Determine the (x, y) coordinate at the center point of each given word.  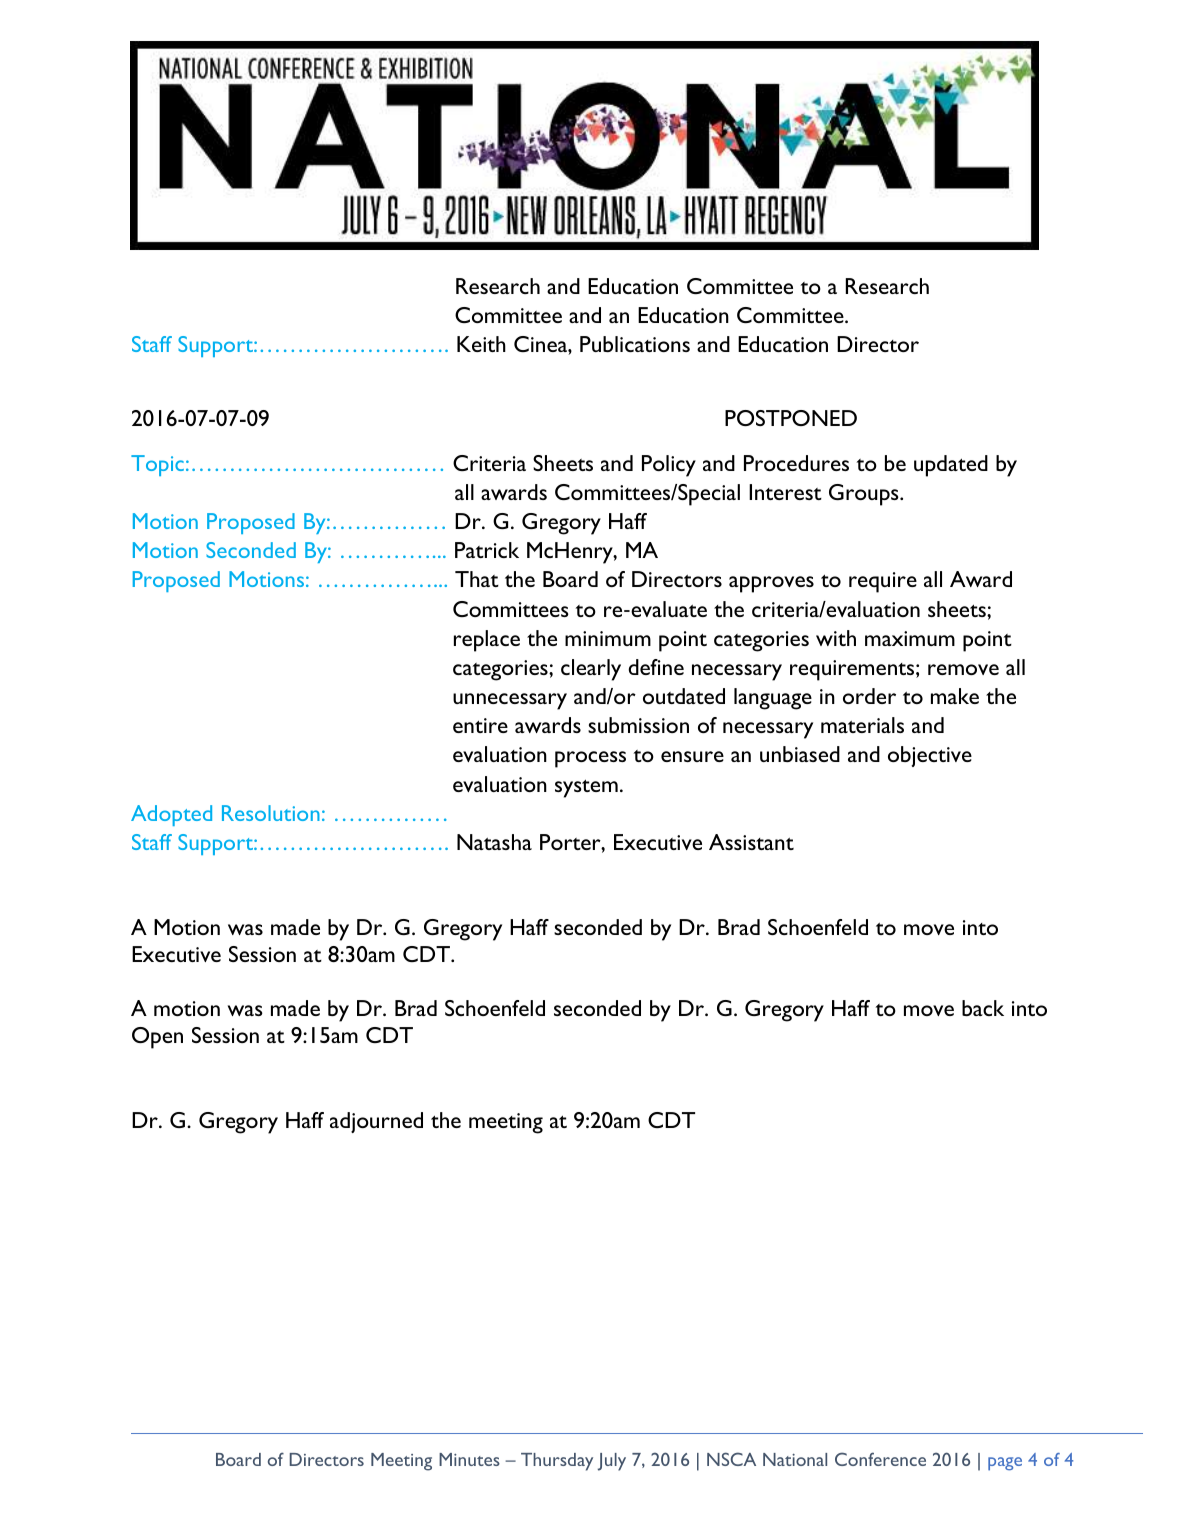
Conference (880, 1459)
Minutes (469, 1459)
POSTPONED (791, 418)
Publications (635, 344)
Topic (157, 465)
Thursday (557, 1462)
